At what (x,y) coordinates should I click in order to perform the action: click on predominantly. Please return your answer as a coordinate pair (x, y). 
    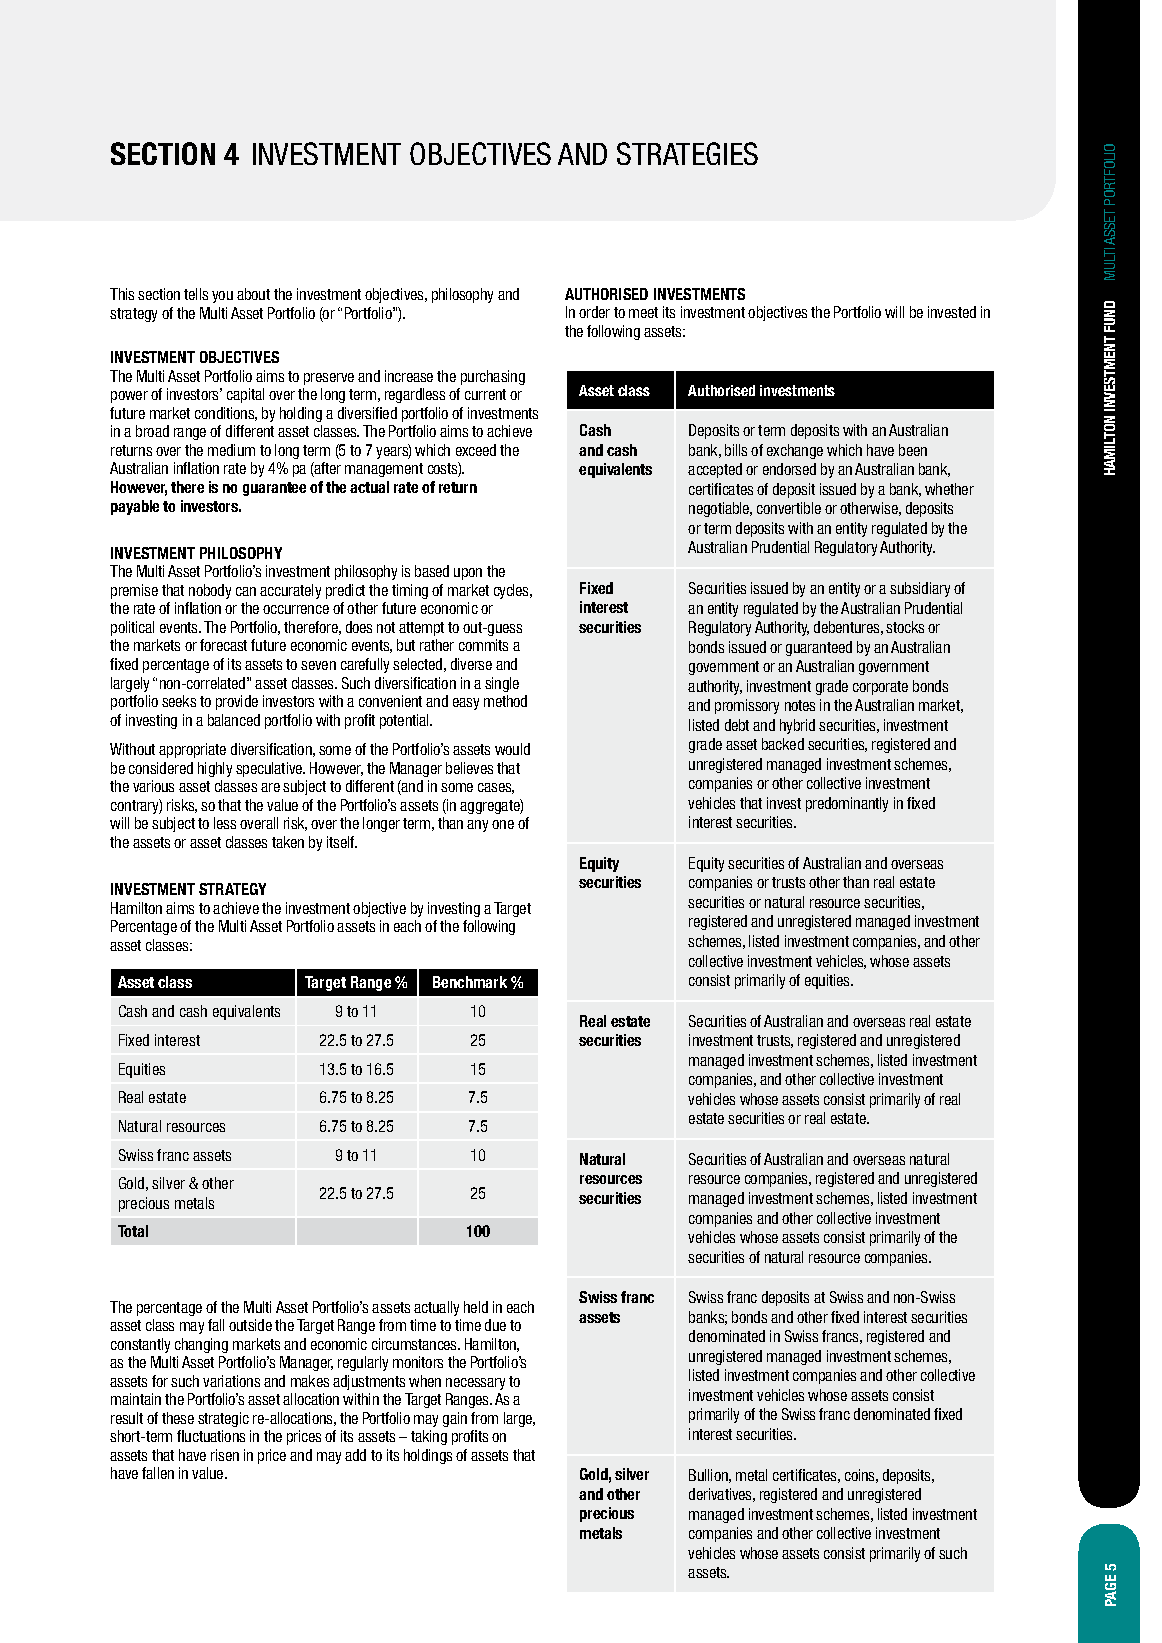
    Looking at the image, I should click on (847, 804).
